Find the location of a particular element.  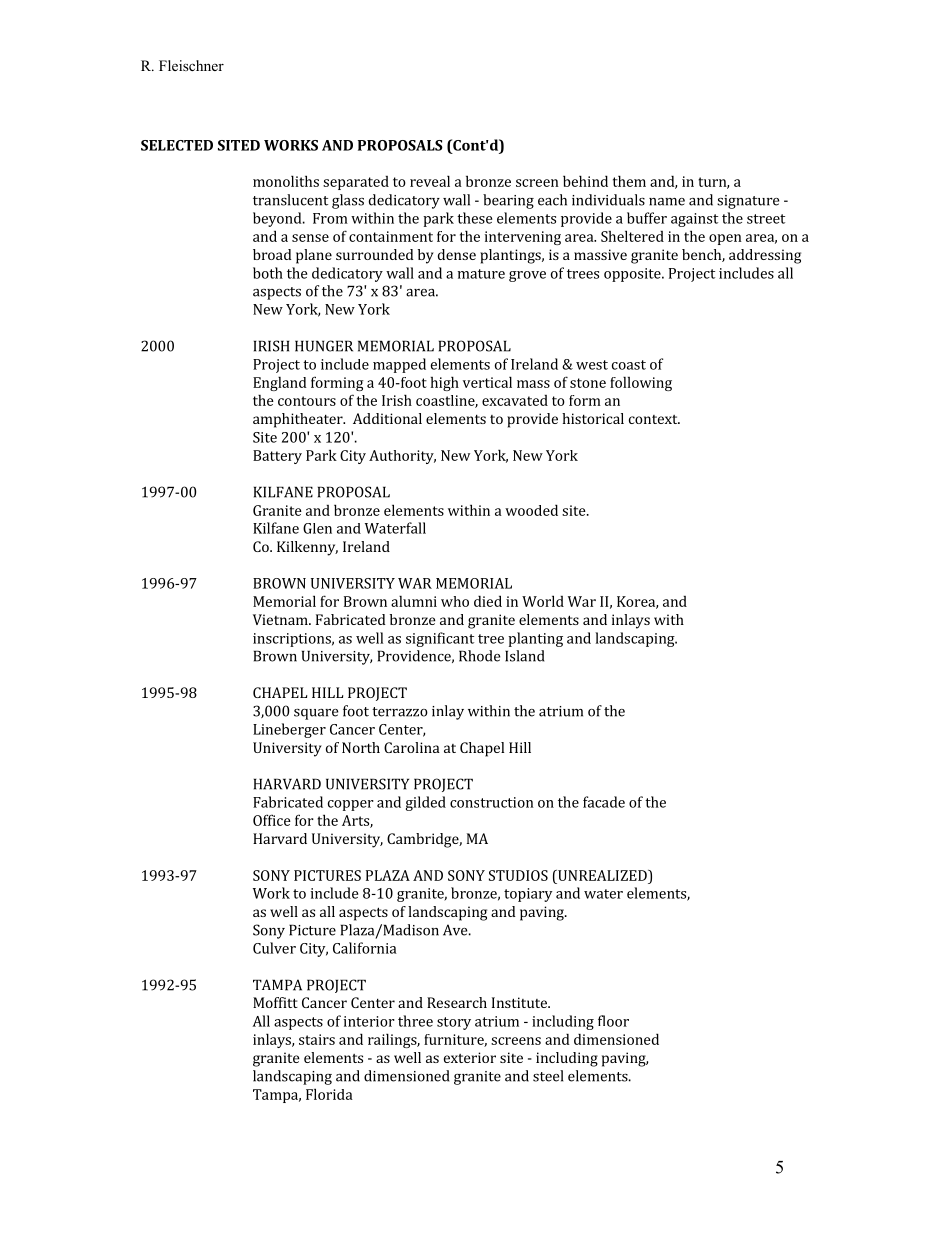

monoliths is located at coordinates (286, 181).
